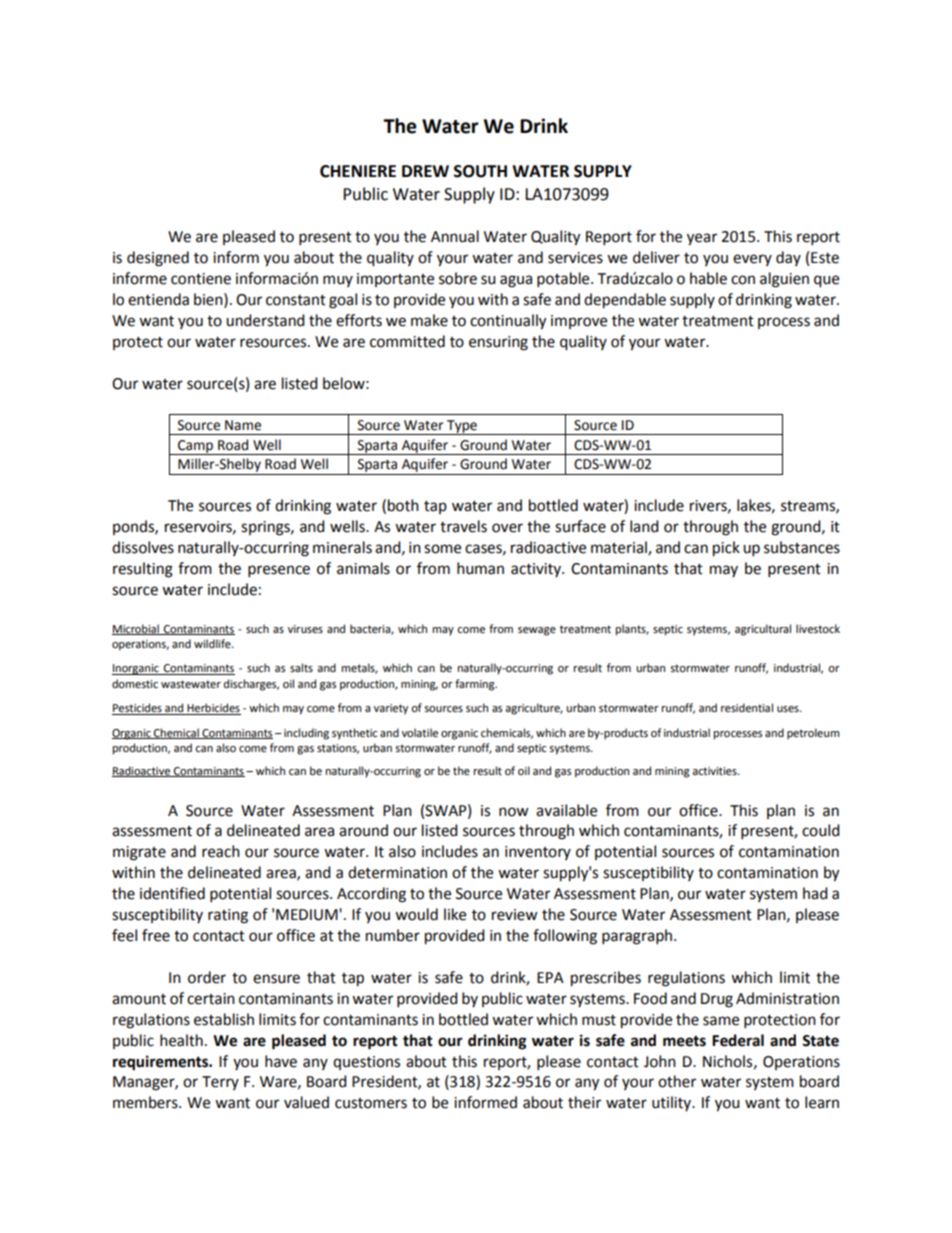 The width and height of the screenshot is (952, 1233). Describe the element at coordinates (537, 631) in the screenshot. I see `sewage` at that location.
